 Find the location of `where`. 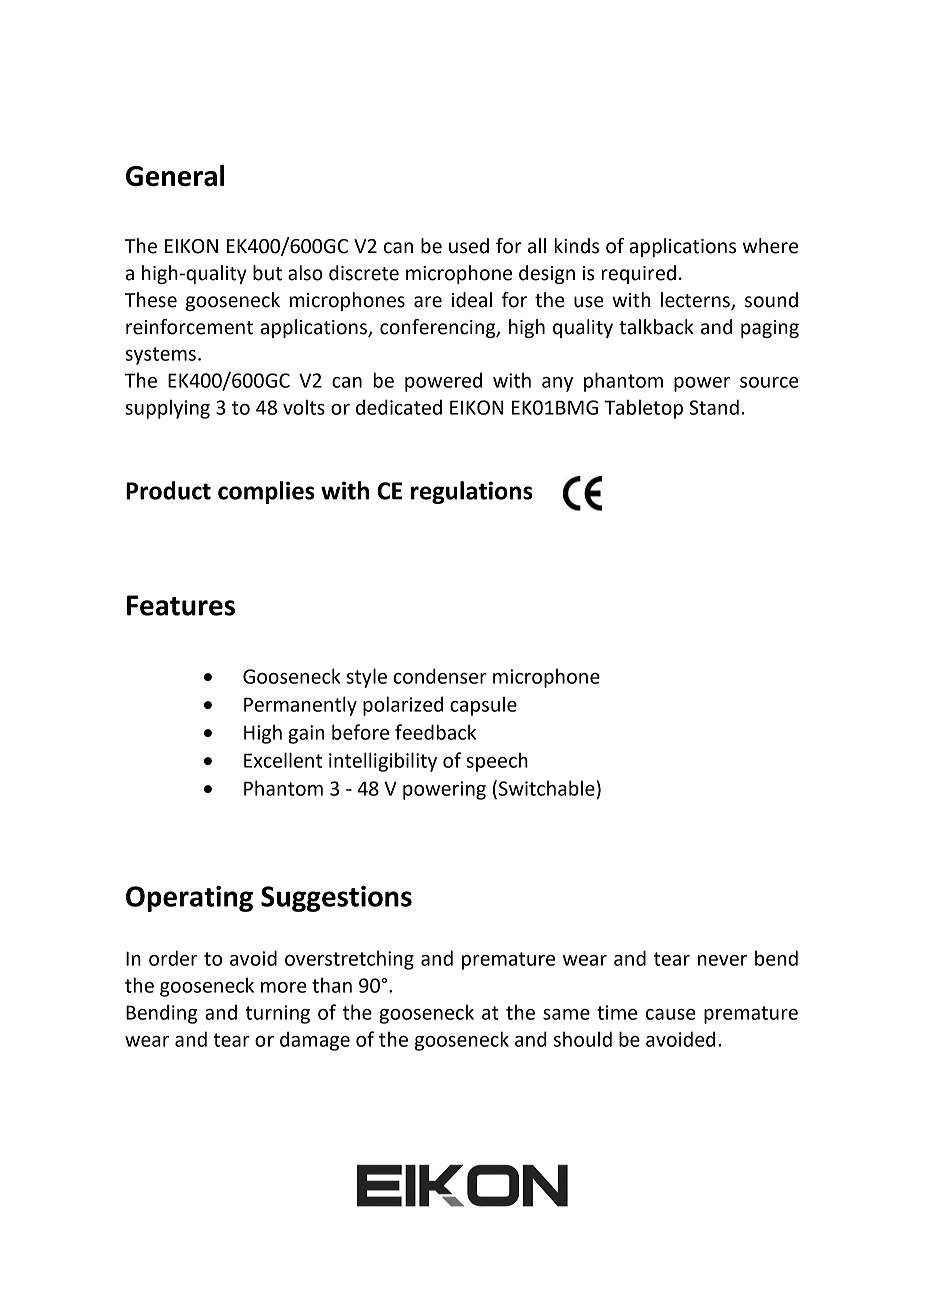

where is located at coordinates (770, 246).
